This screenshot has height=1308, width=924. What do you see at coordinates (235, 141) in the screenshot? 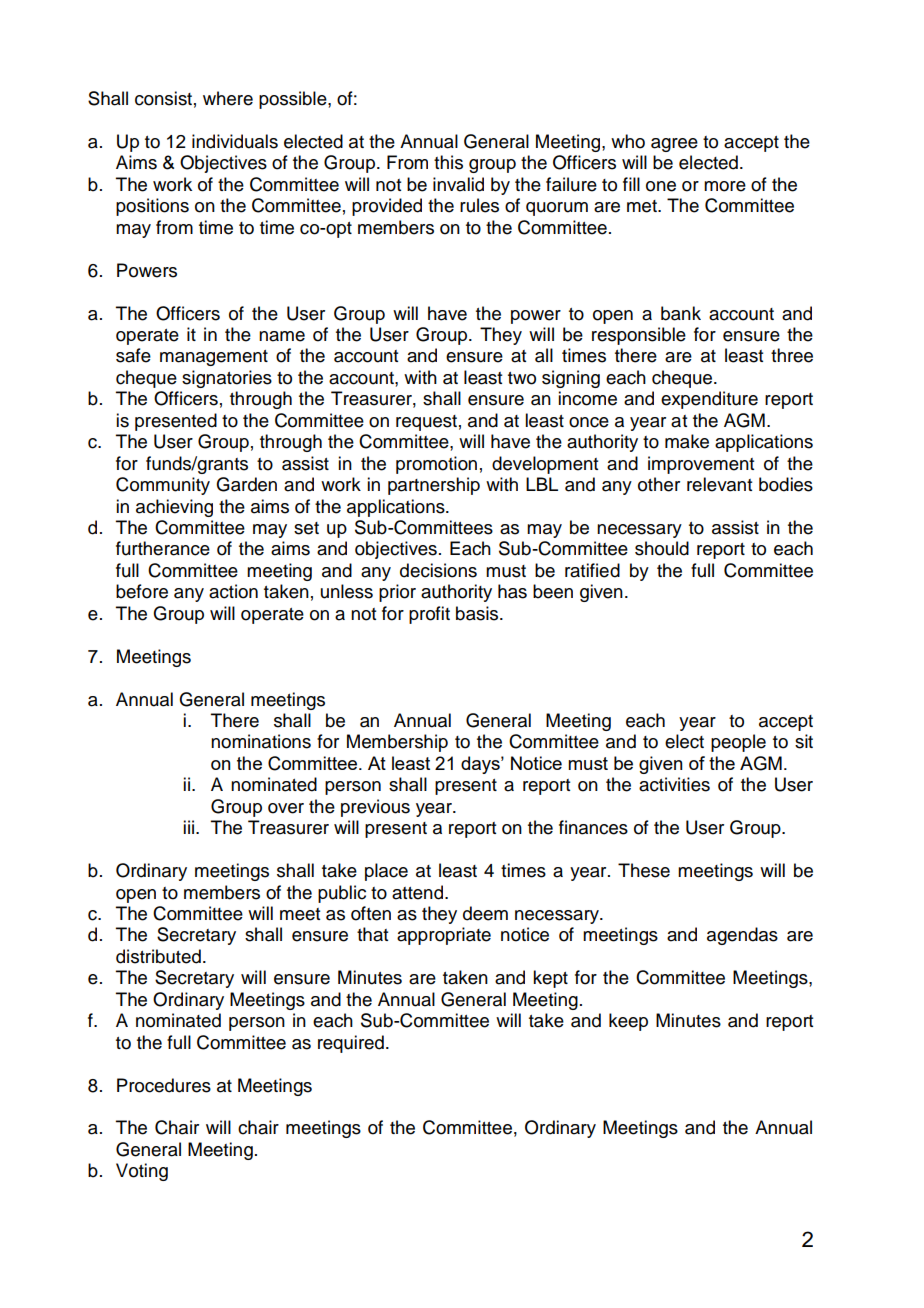
I see `individuals` at bounding box center [235, 141].
